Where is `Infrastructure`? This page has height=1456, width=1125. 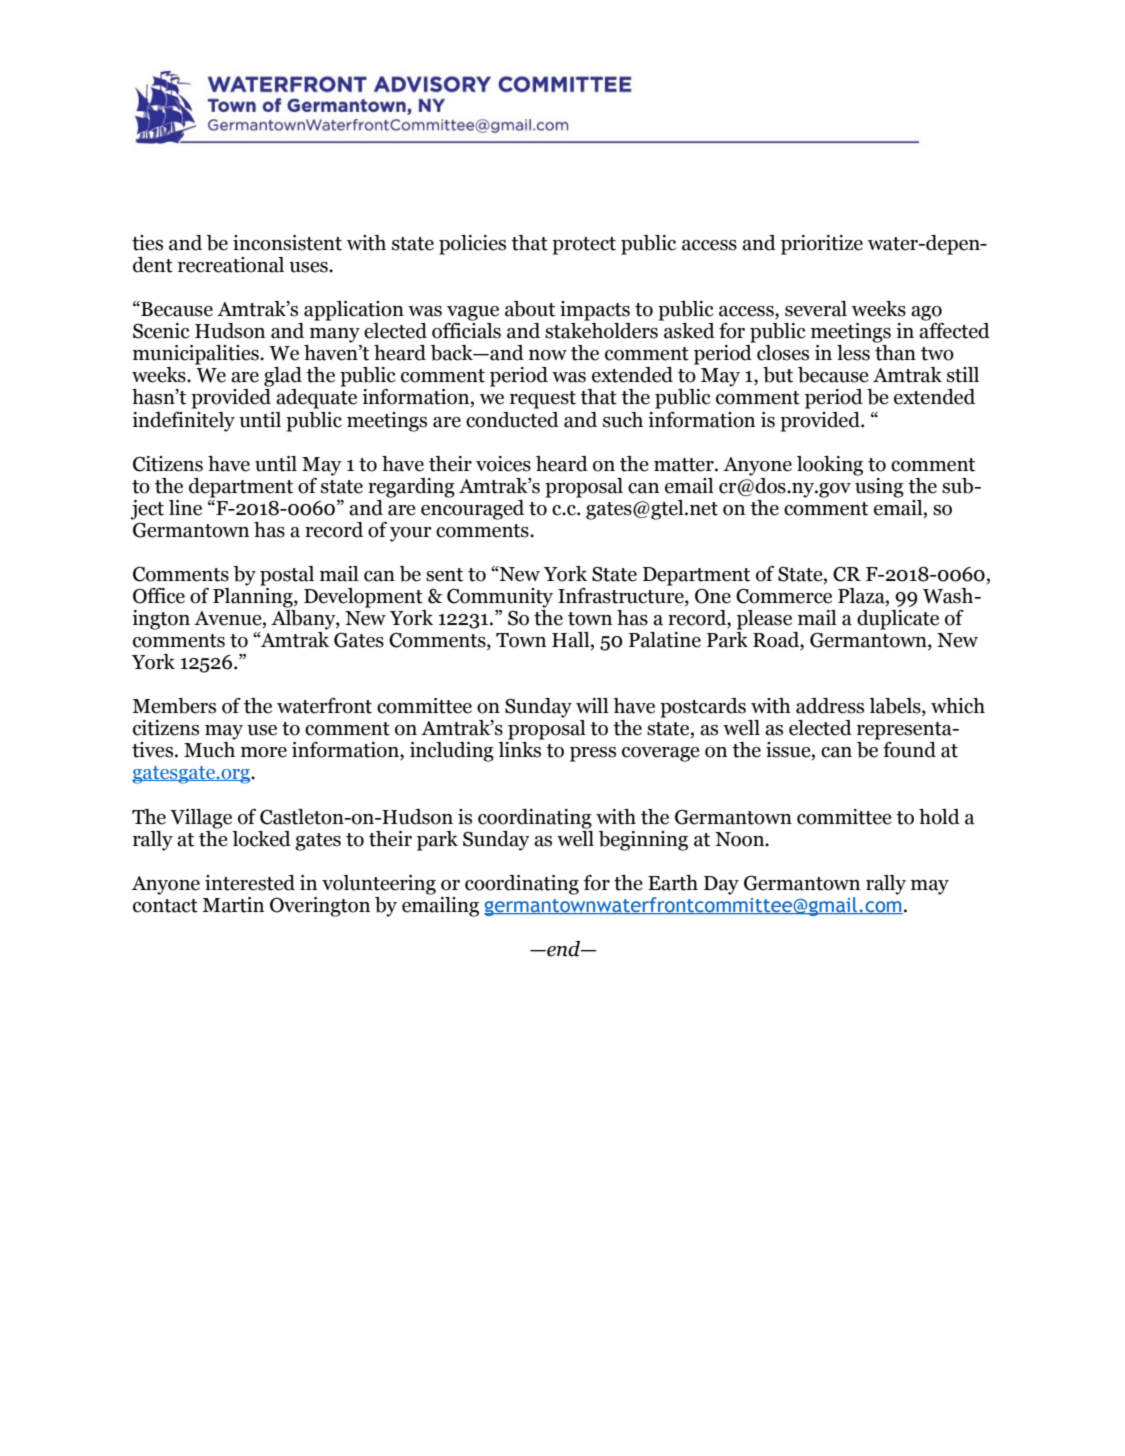 Infrastructure is located at coordinates (622, 595).
